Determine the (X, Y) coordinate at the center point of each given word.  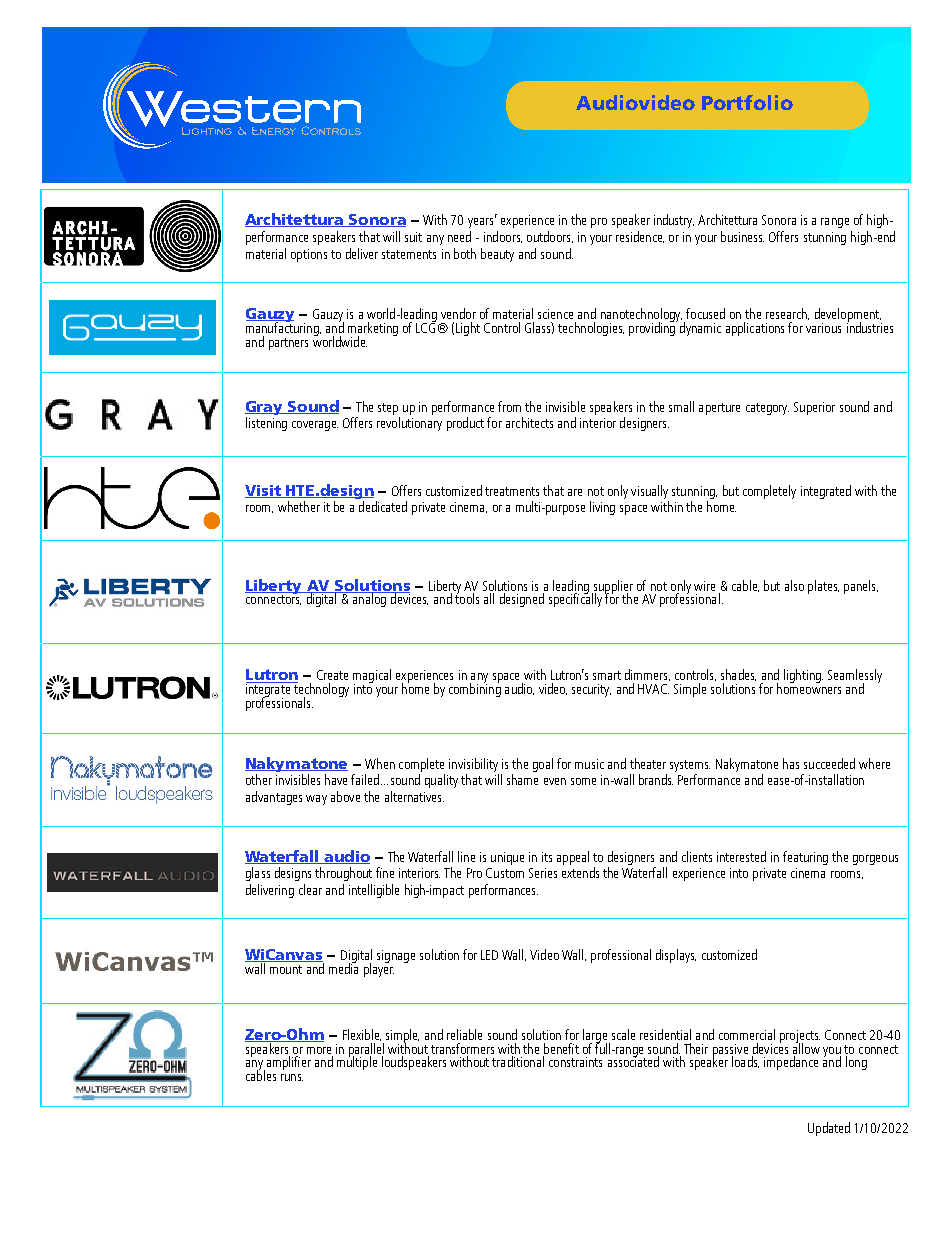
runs (292, 1077)
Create (332, 675)
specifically (575, 599)
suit (413, 237)
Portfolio (747, 102)
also (794, 585)
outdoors (550, 237)
